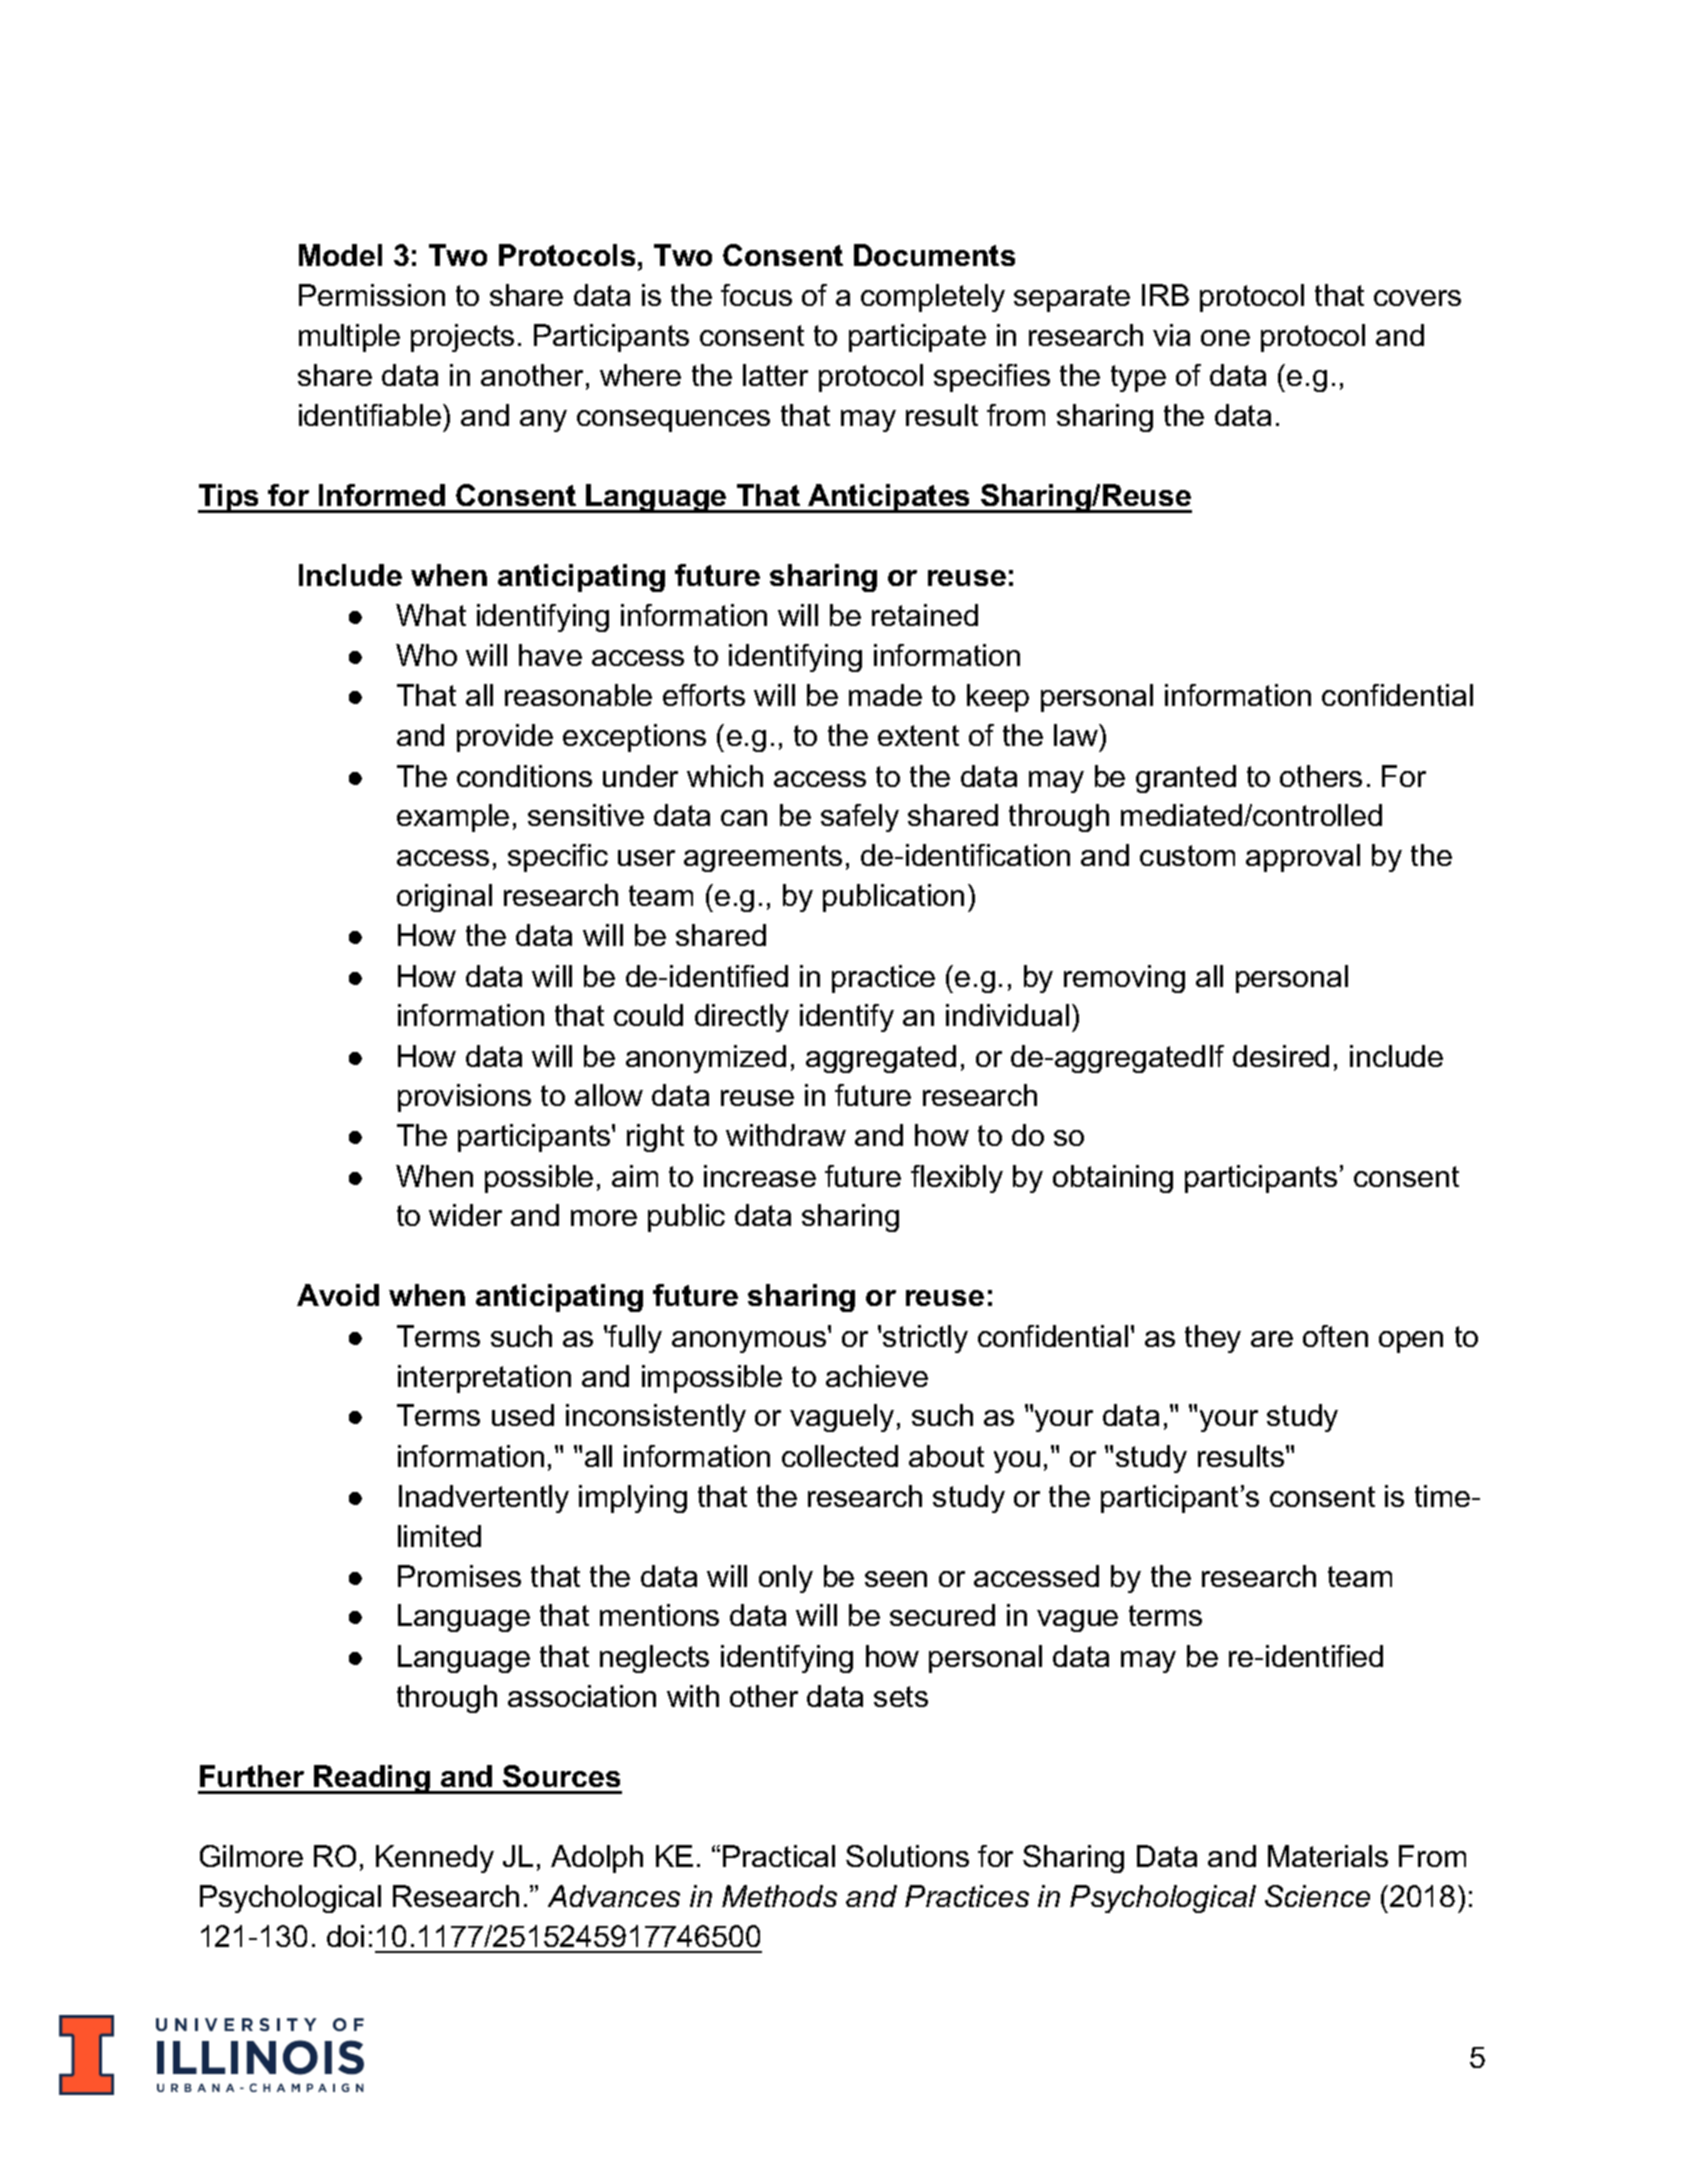 This document has height=2179, width=1684. I want to click on Who, so click(426, 655).
